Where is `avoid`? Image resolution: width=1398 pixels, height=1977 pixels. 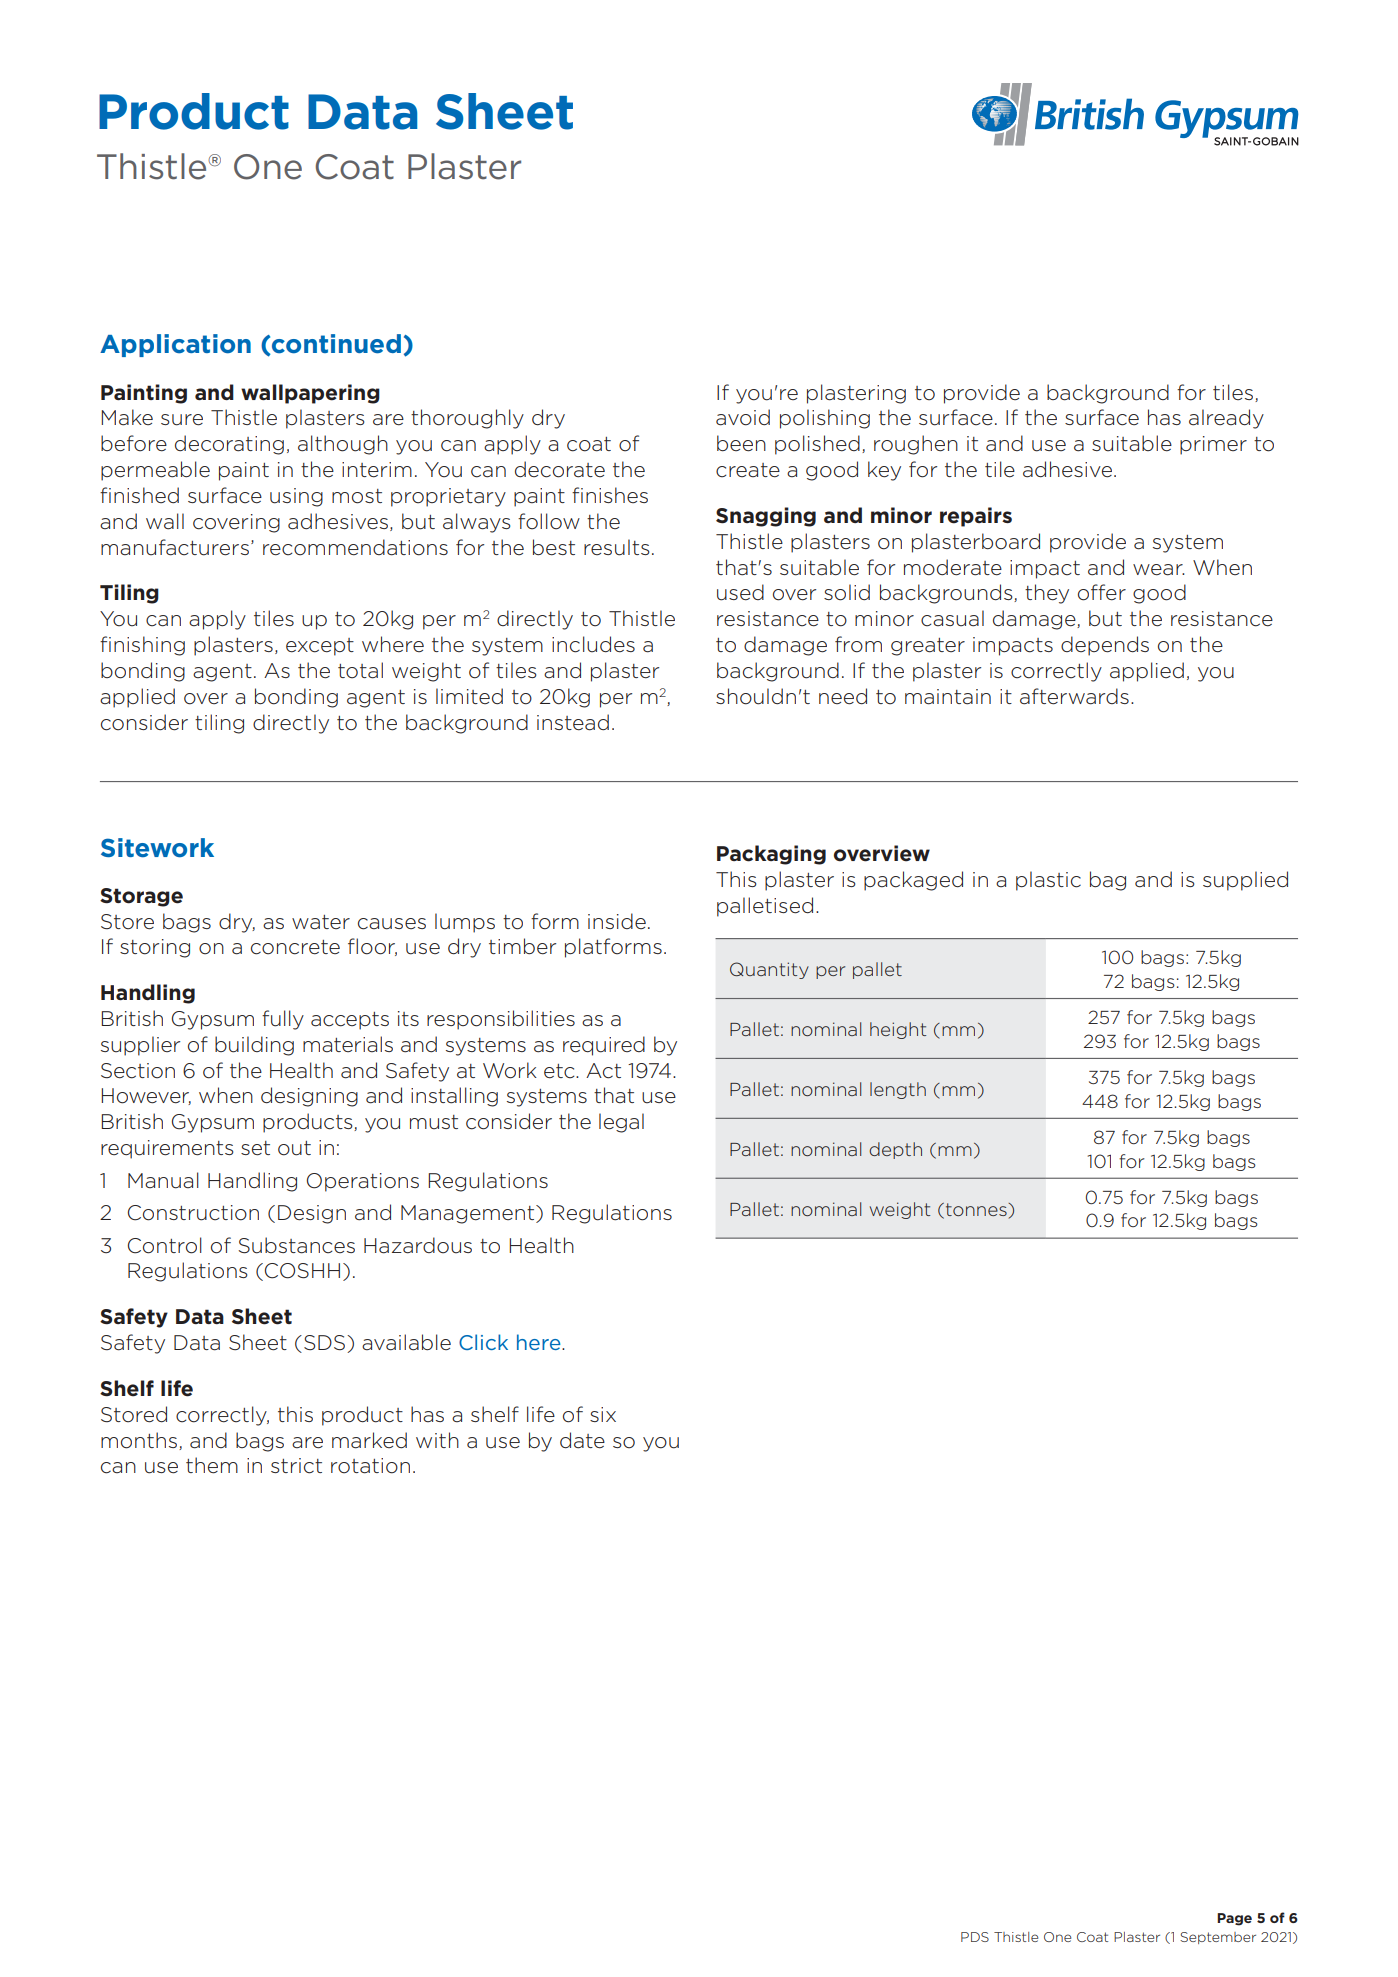 avoid is located at coordinates (743, 417).
